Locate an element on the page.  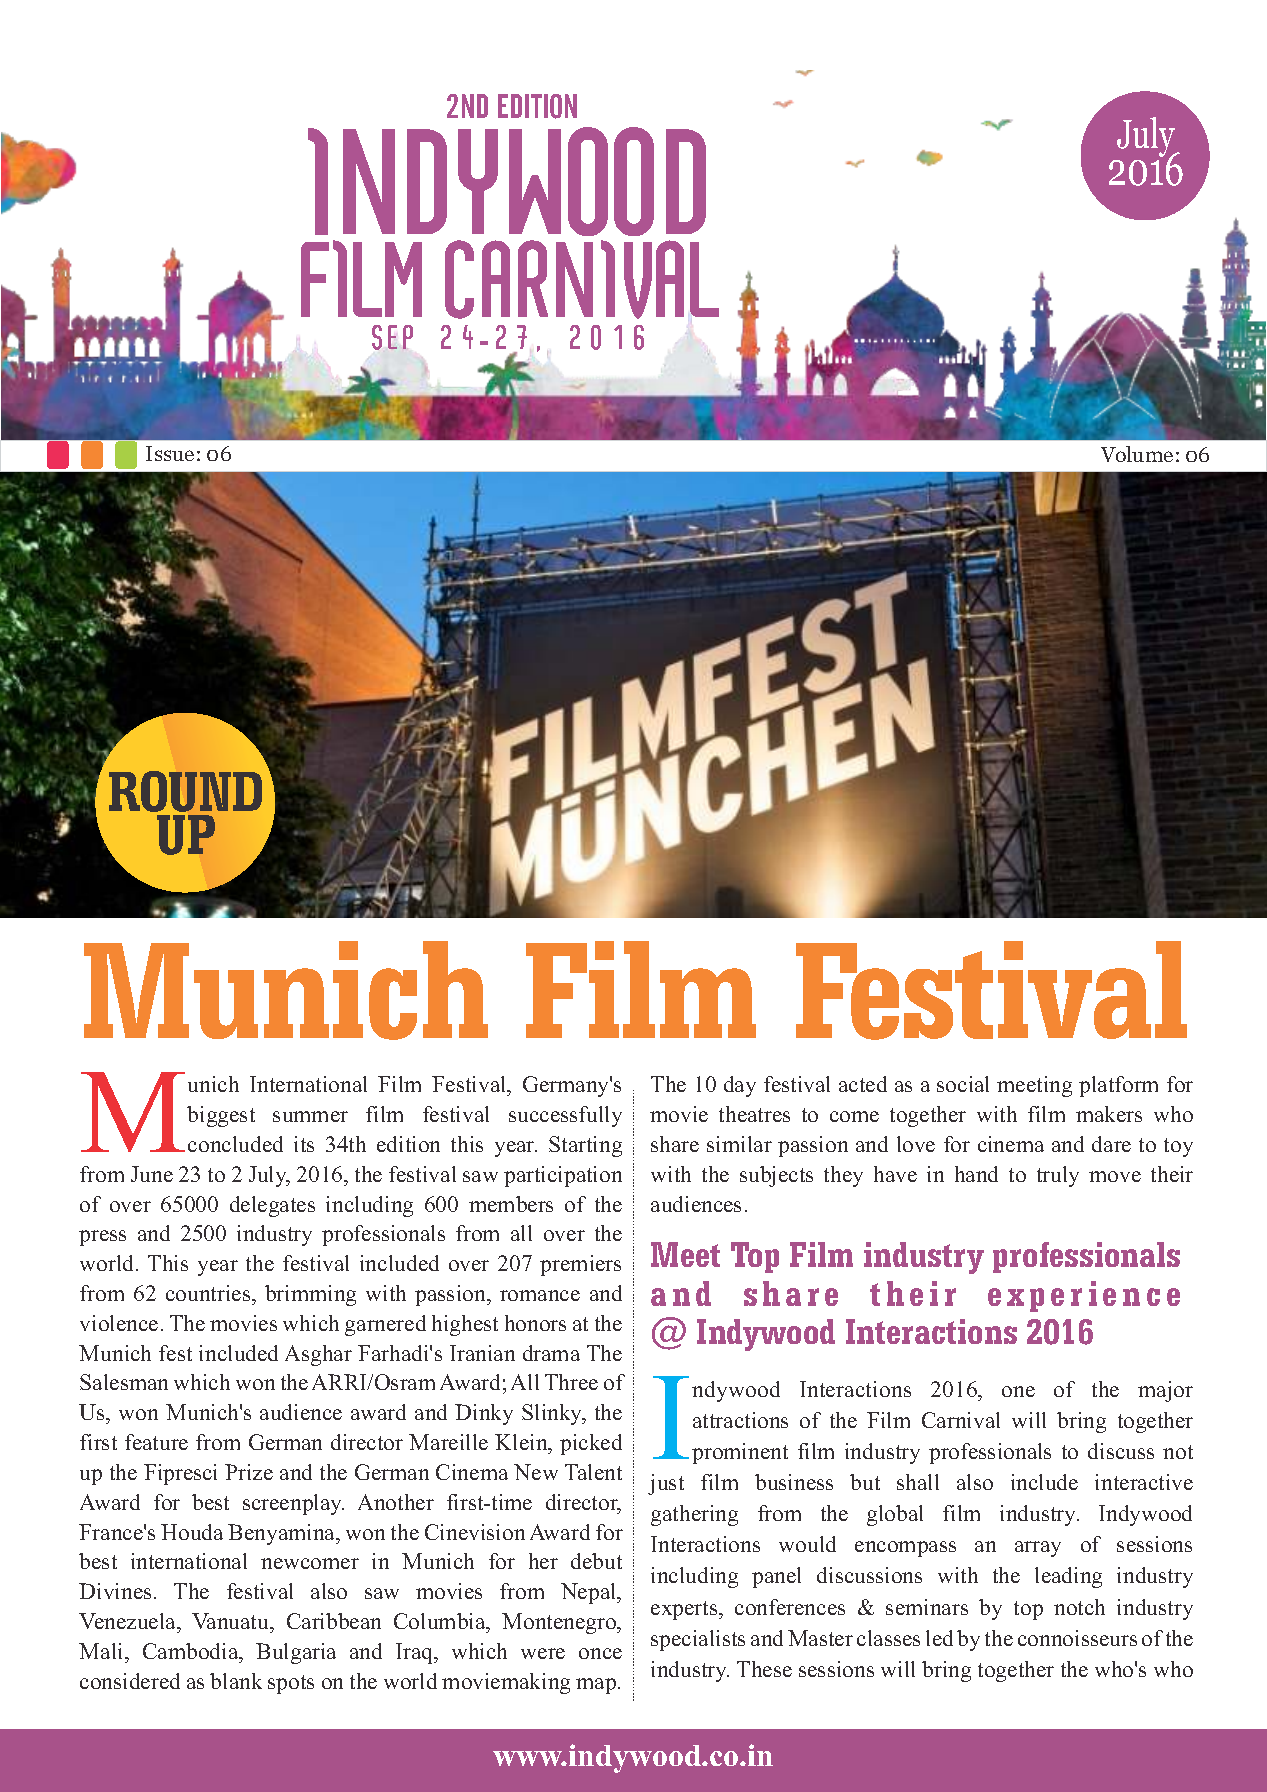
SEP is located at coordinates (392, 337).
